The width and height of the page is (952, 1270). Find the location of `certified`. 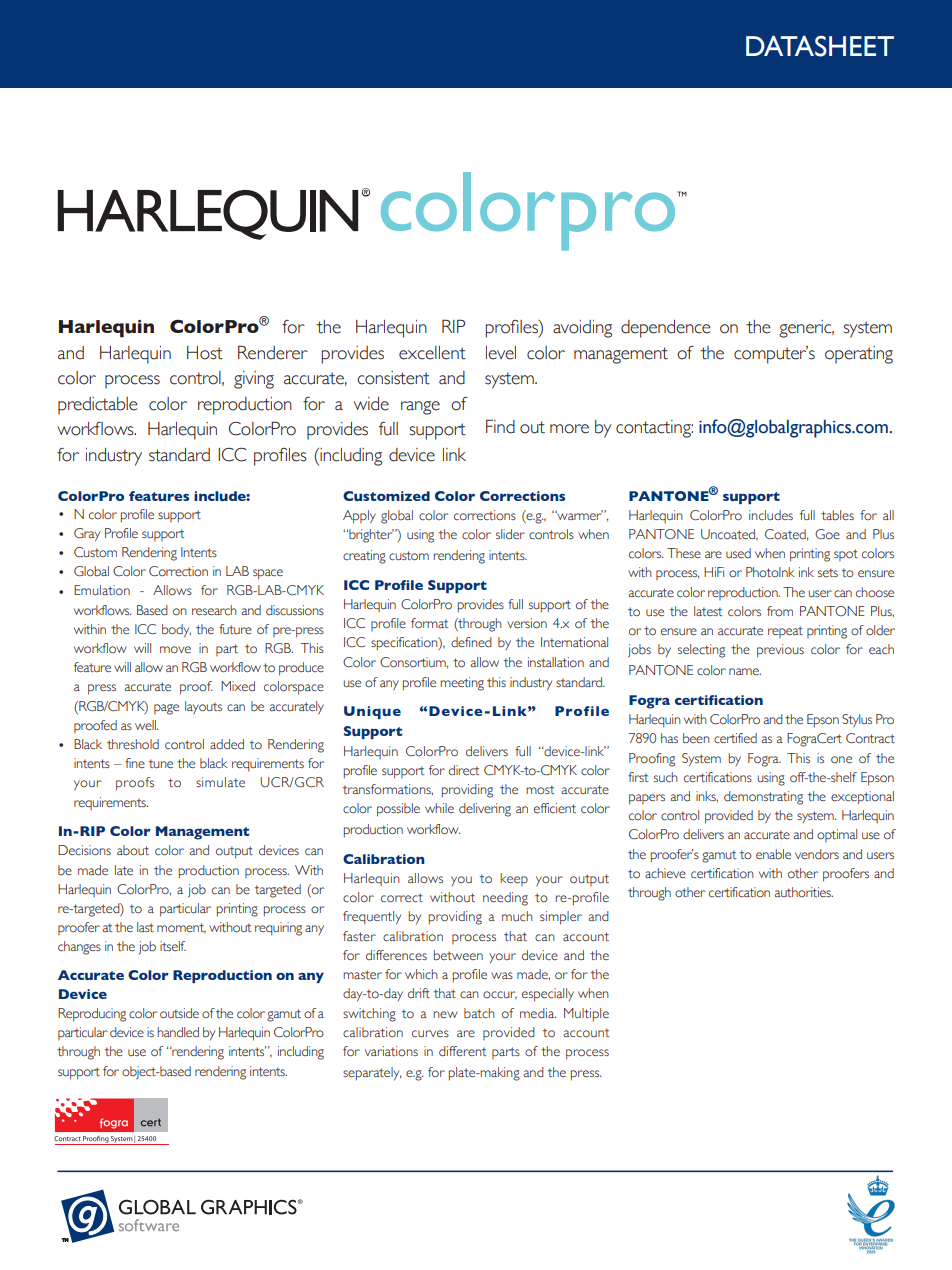

certified is located at coordinates (735, 738).
